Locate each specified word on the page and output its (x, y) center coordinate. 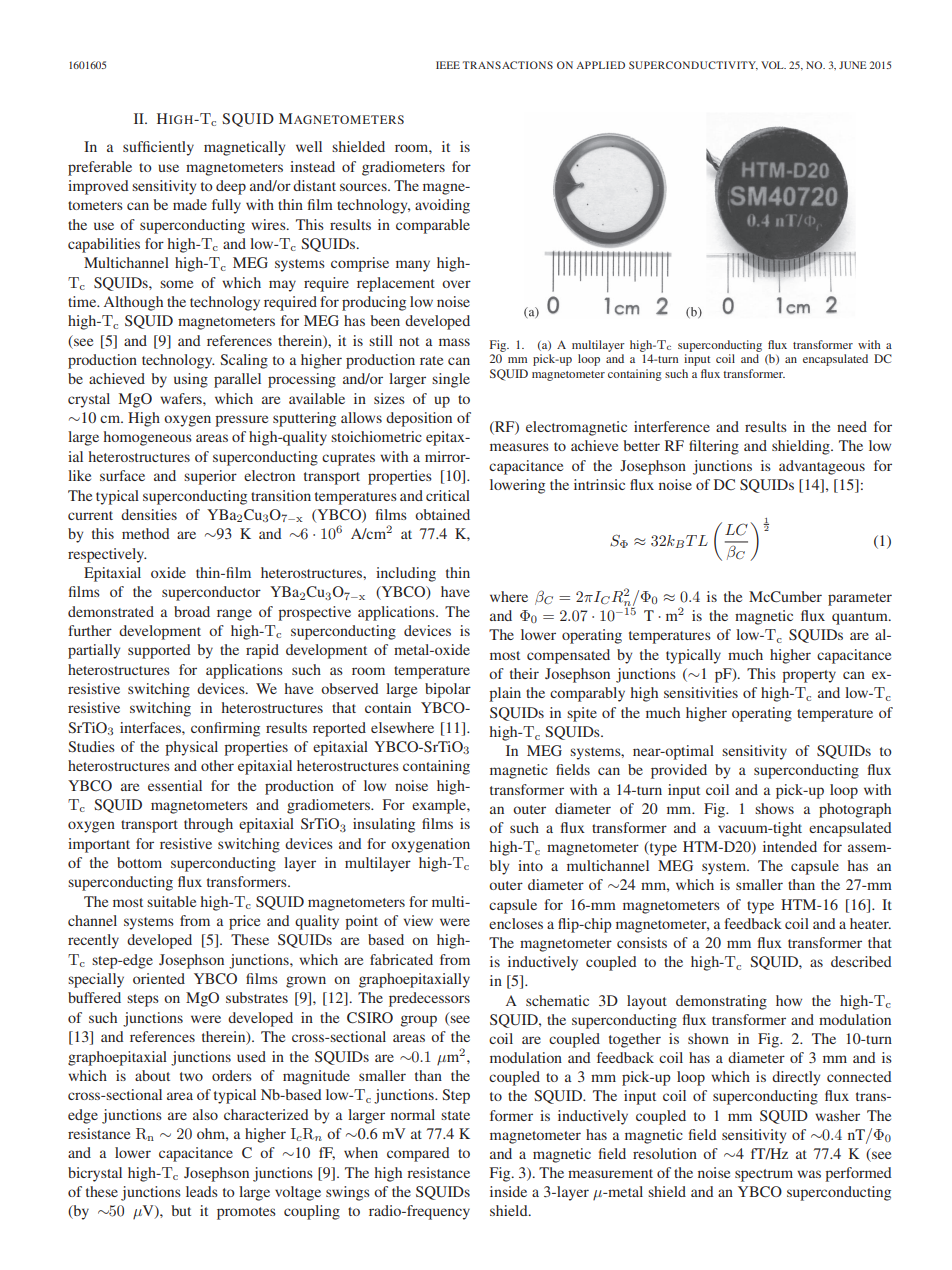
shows (774, 808)
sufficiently (158, 148)
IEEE (448, 65)
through (208, 825)
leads (202, 1191)
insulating (384, 825)
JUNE (853, 65)
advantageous (822, 467)
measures (519, 447)
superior (210, 477)
